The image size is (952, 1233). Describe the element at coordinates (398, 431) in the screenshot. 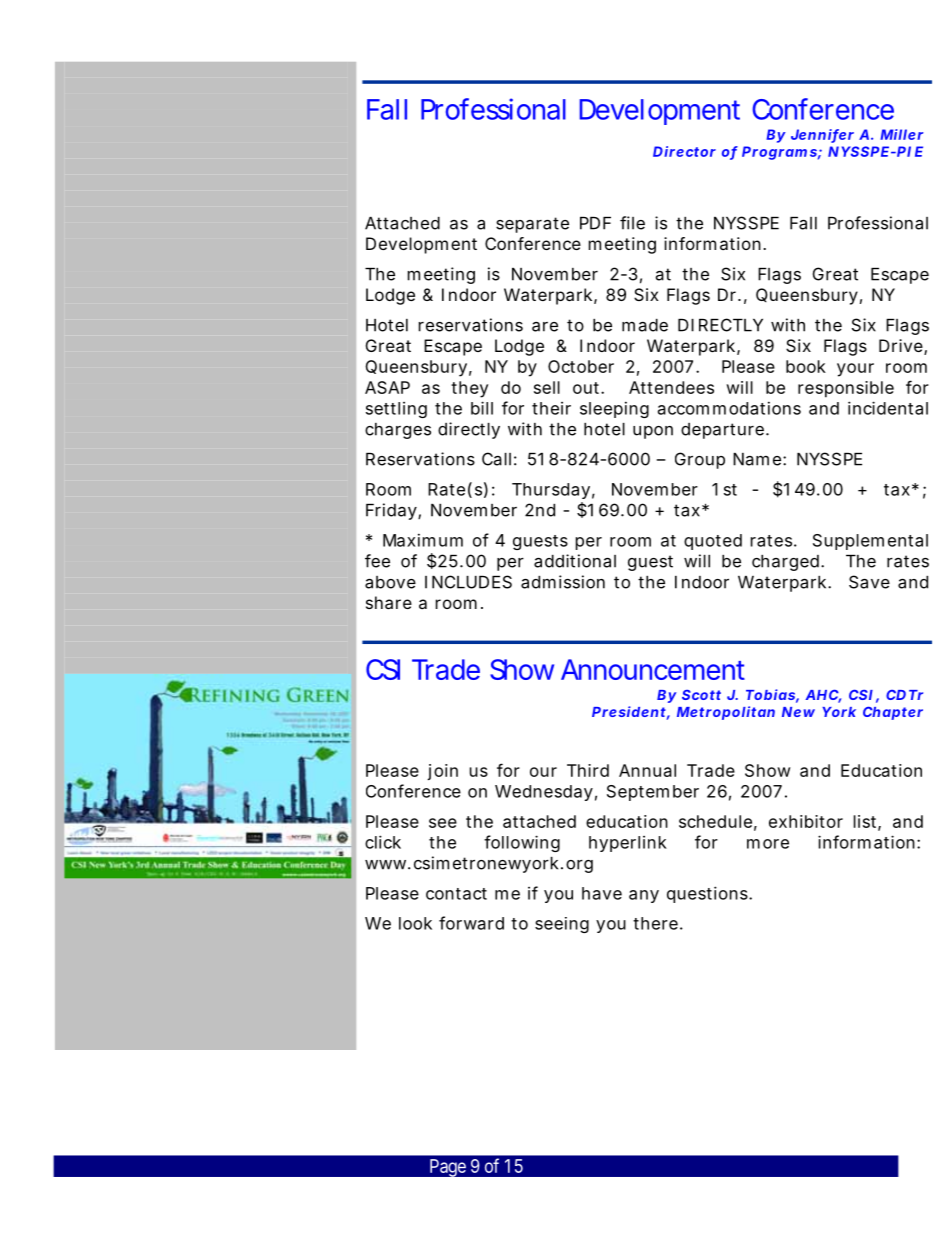

I see `charges` at that location.
